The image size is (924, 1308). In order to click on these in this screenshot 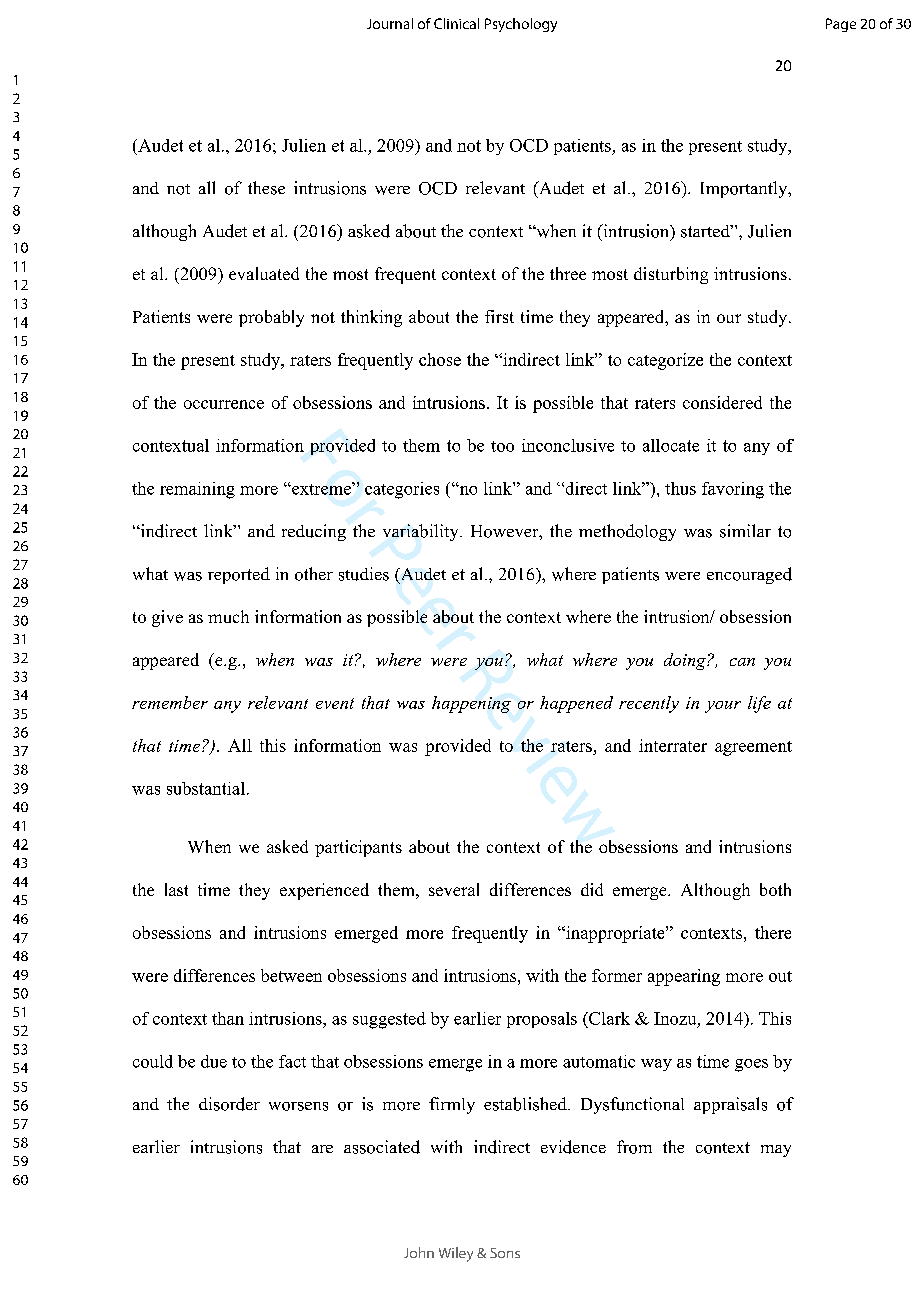, I will do `click(266, 188)`.
